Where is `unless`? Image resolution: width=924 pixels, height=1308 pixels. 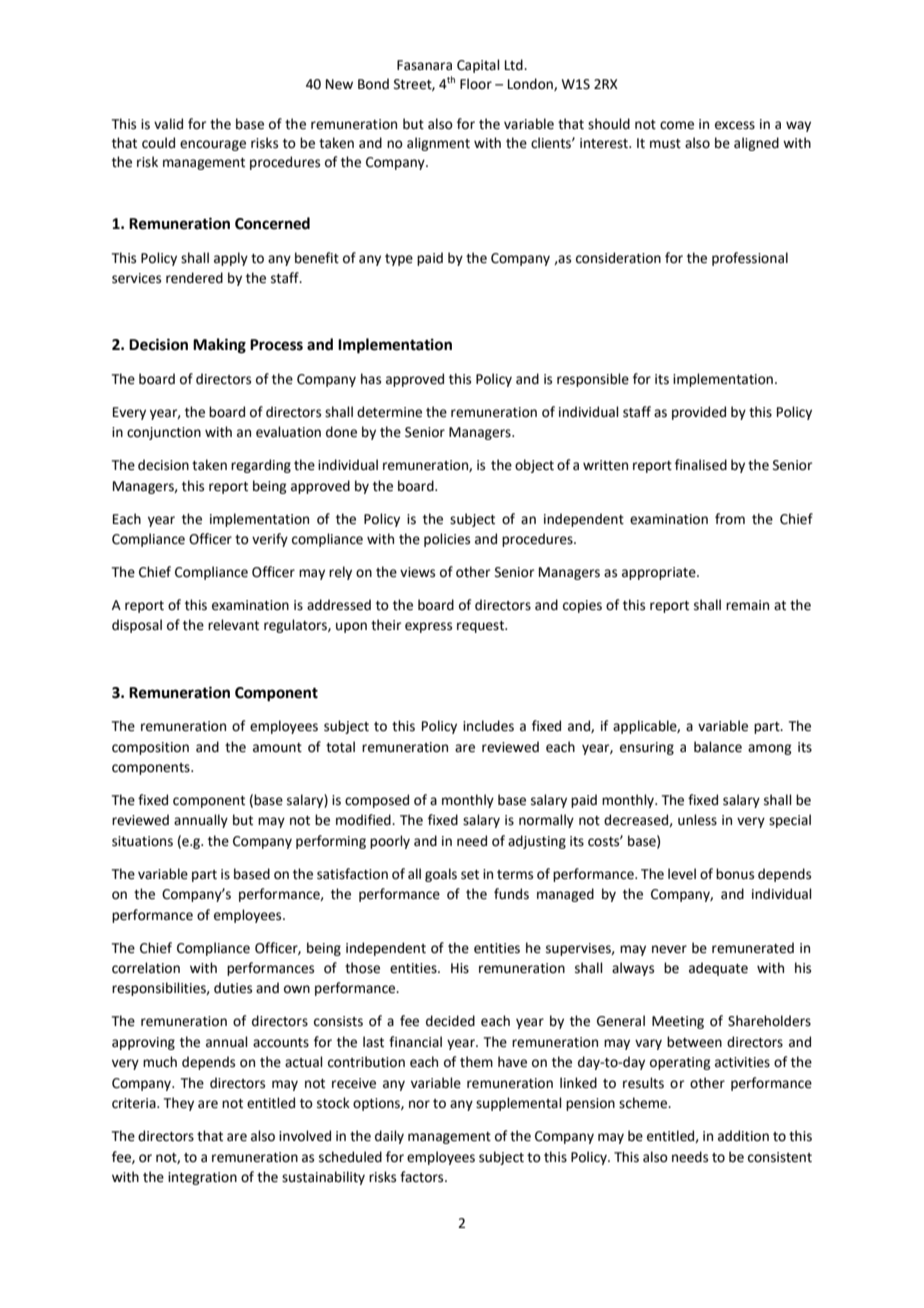
unless is located at coordinates (697, 820).
